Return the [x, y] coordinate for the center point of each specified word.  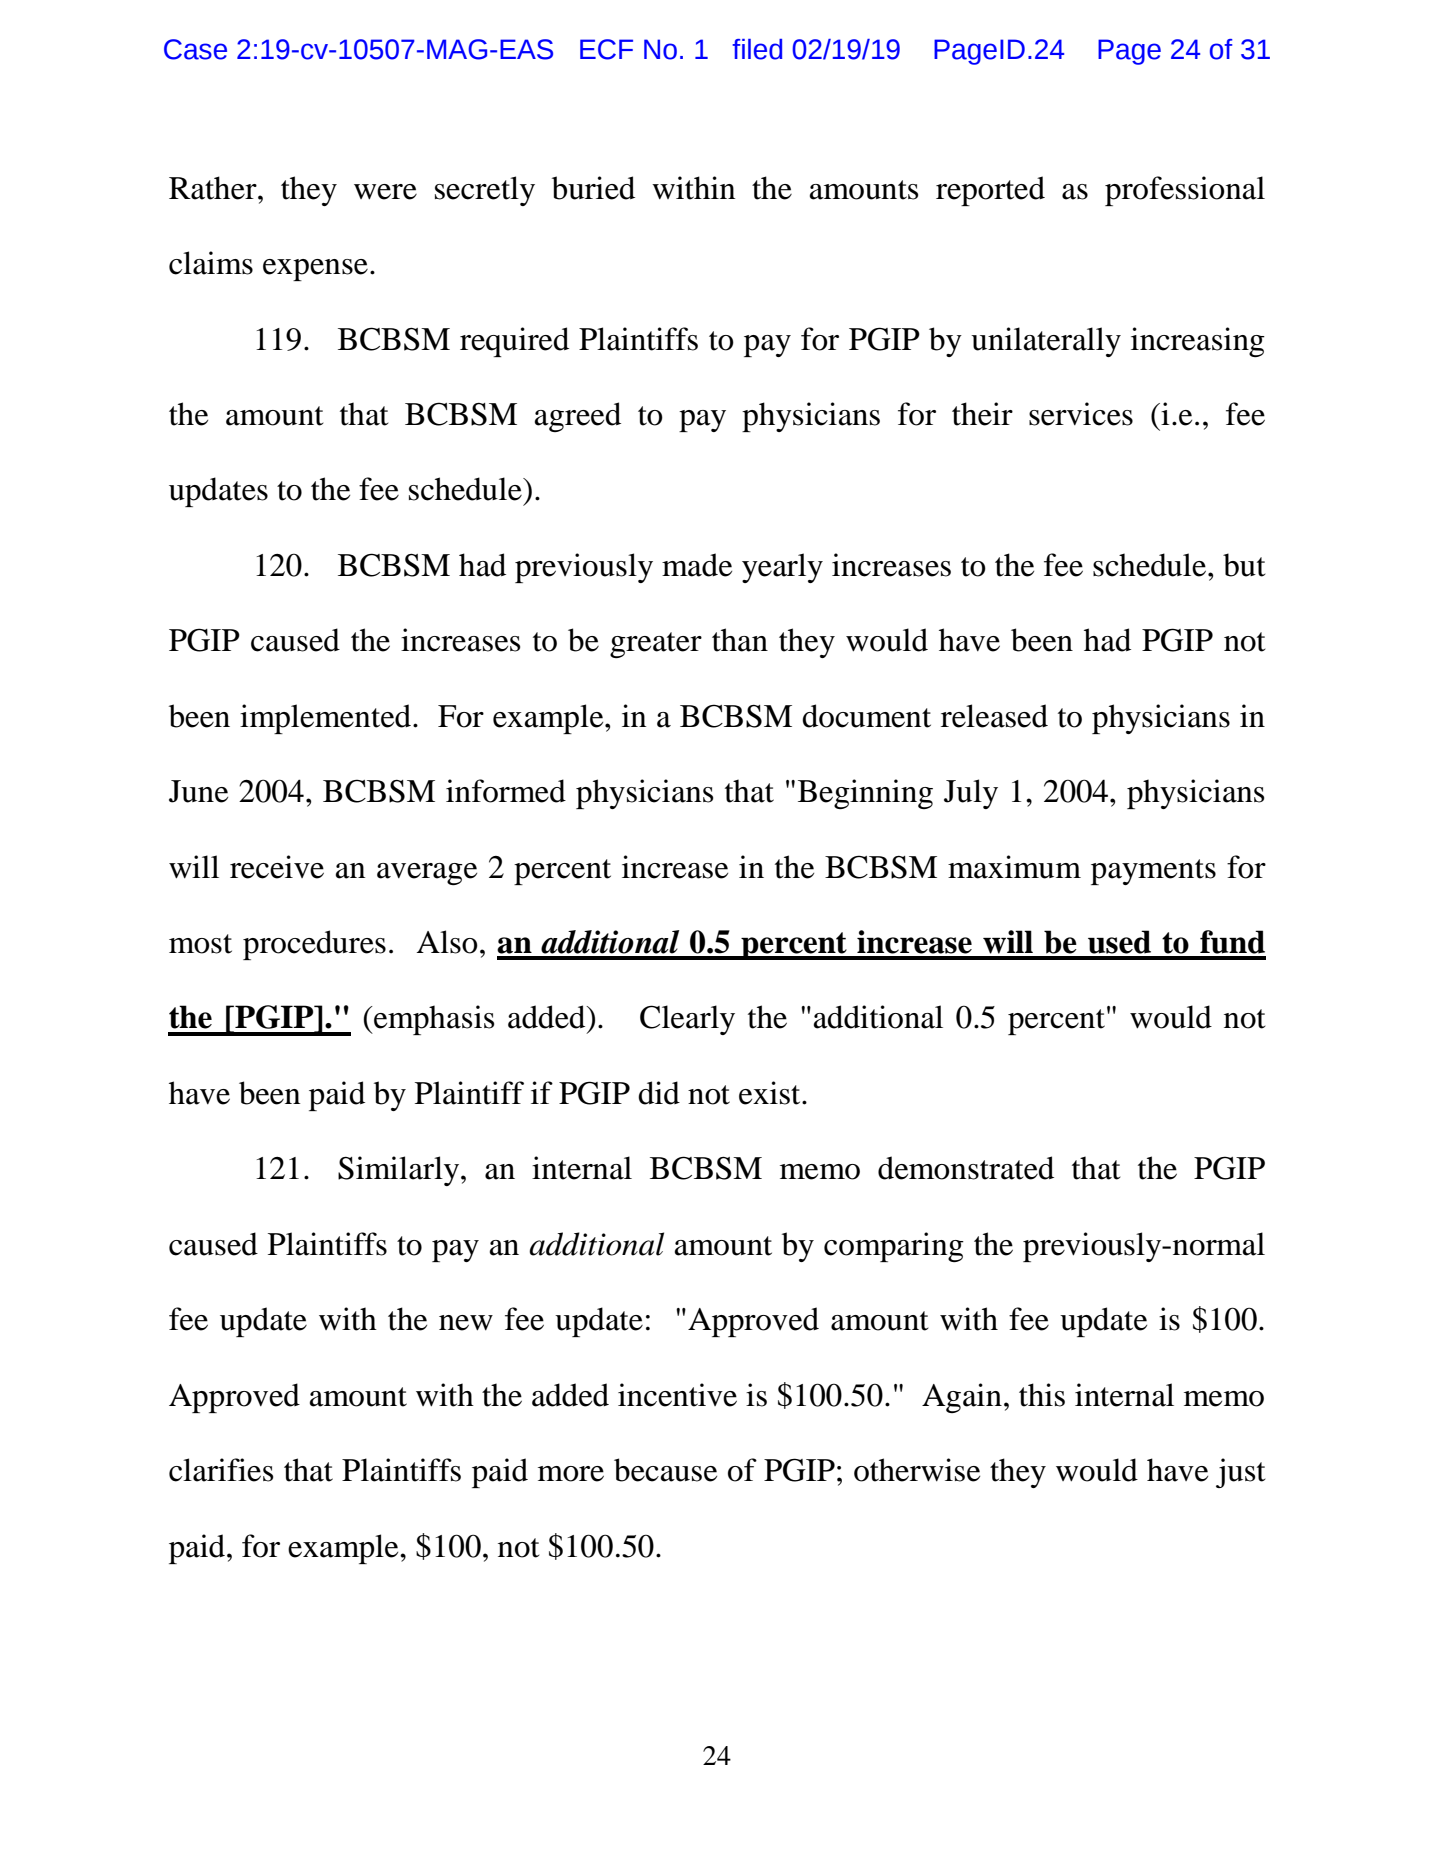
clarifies [221, 1470]
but [1244, 565]
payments [1153, 872]
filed [757, 49]
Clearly [687, 1020]
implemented [325, 719]
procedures [314, 945]
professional [1185, 191]
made [697, 565]
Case [195, 49]
